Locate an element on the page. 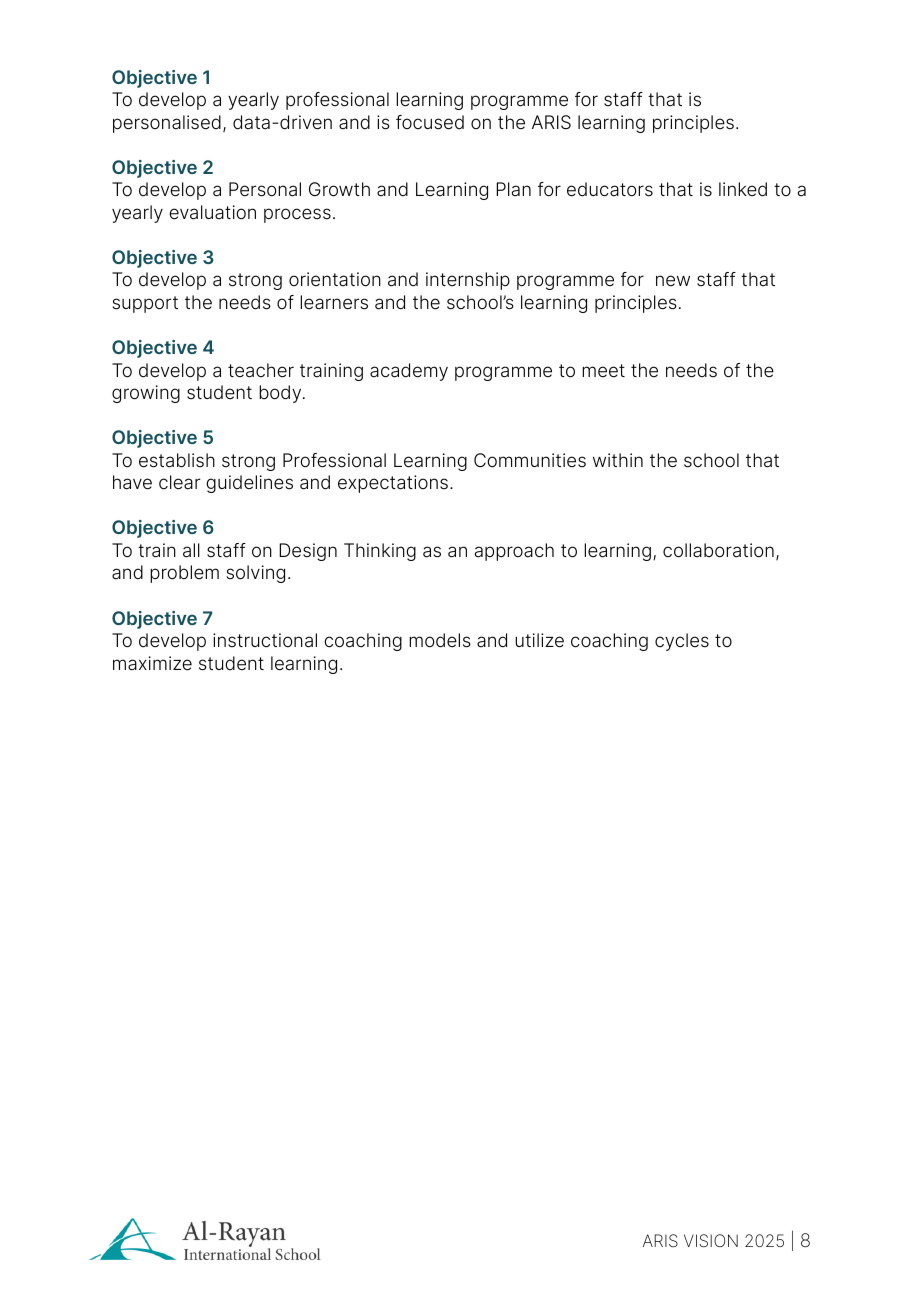 This image has height=1307, width=924. clear is located at coordinates (179, 482).
